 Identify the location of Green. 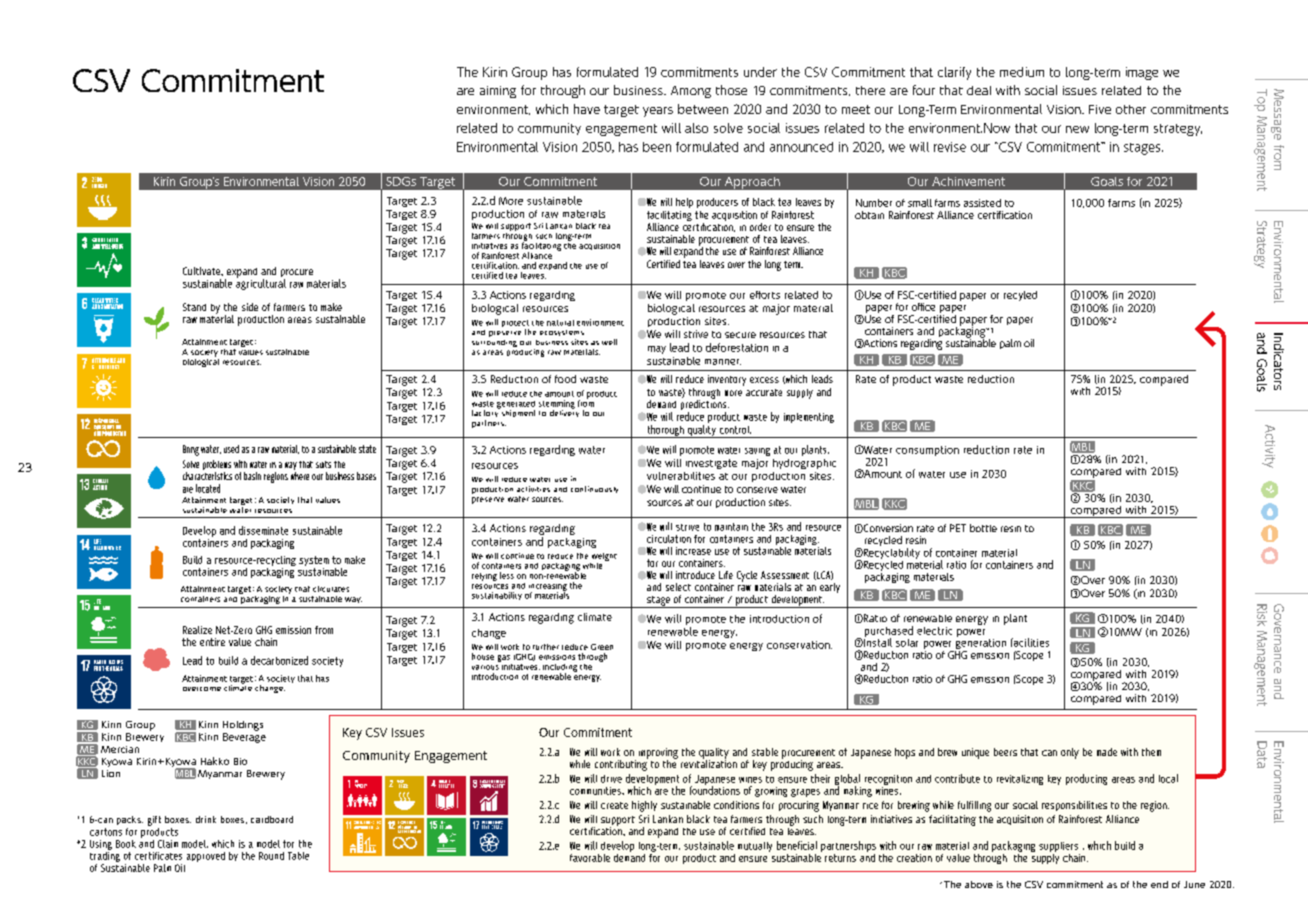
(602, 647).
